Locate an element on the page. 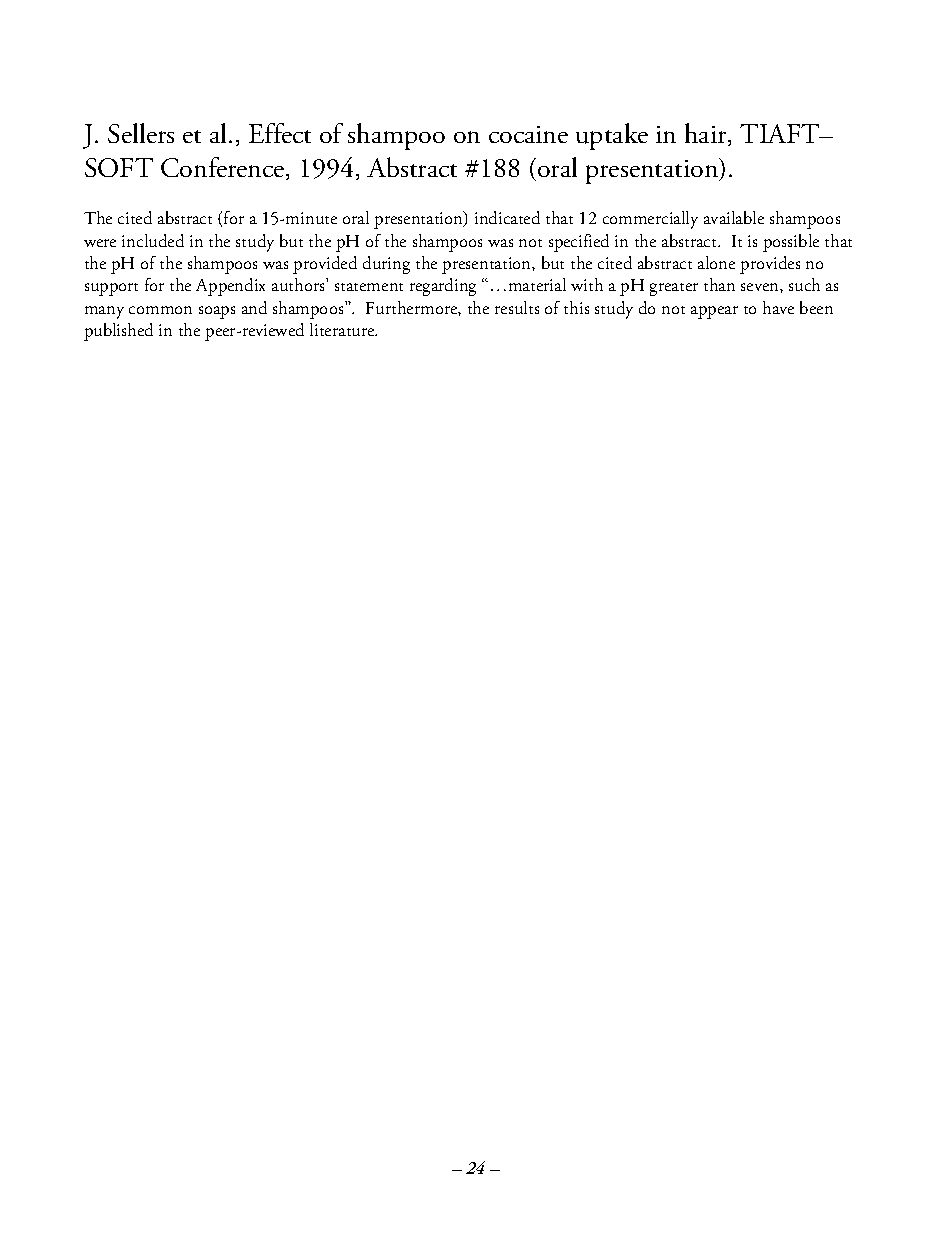 Image resolution: width=952 pixels, height=1233 pixels. Conference is located at coordinates (224, 168).
